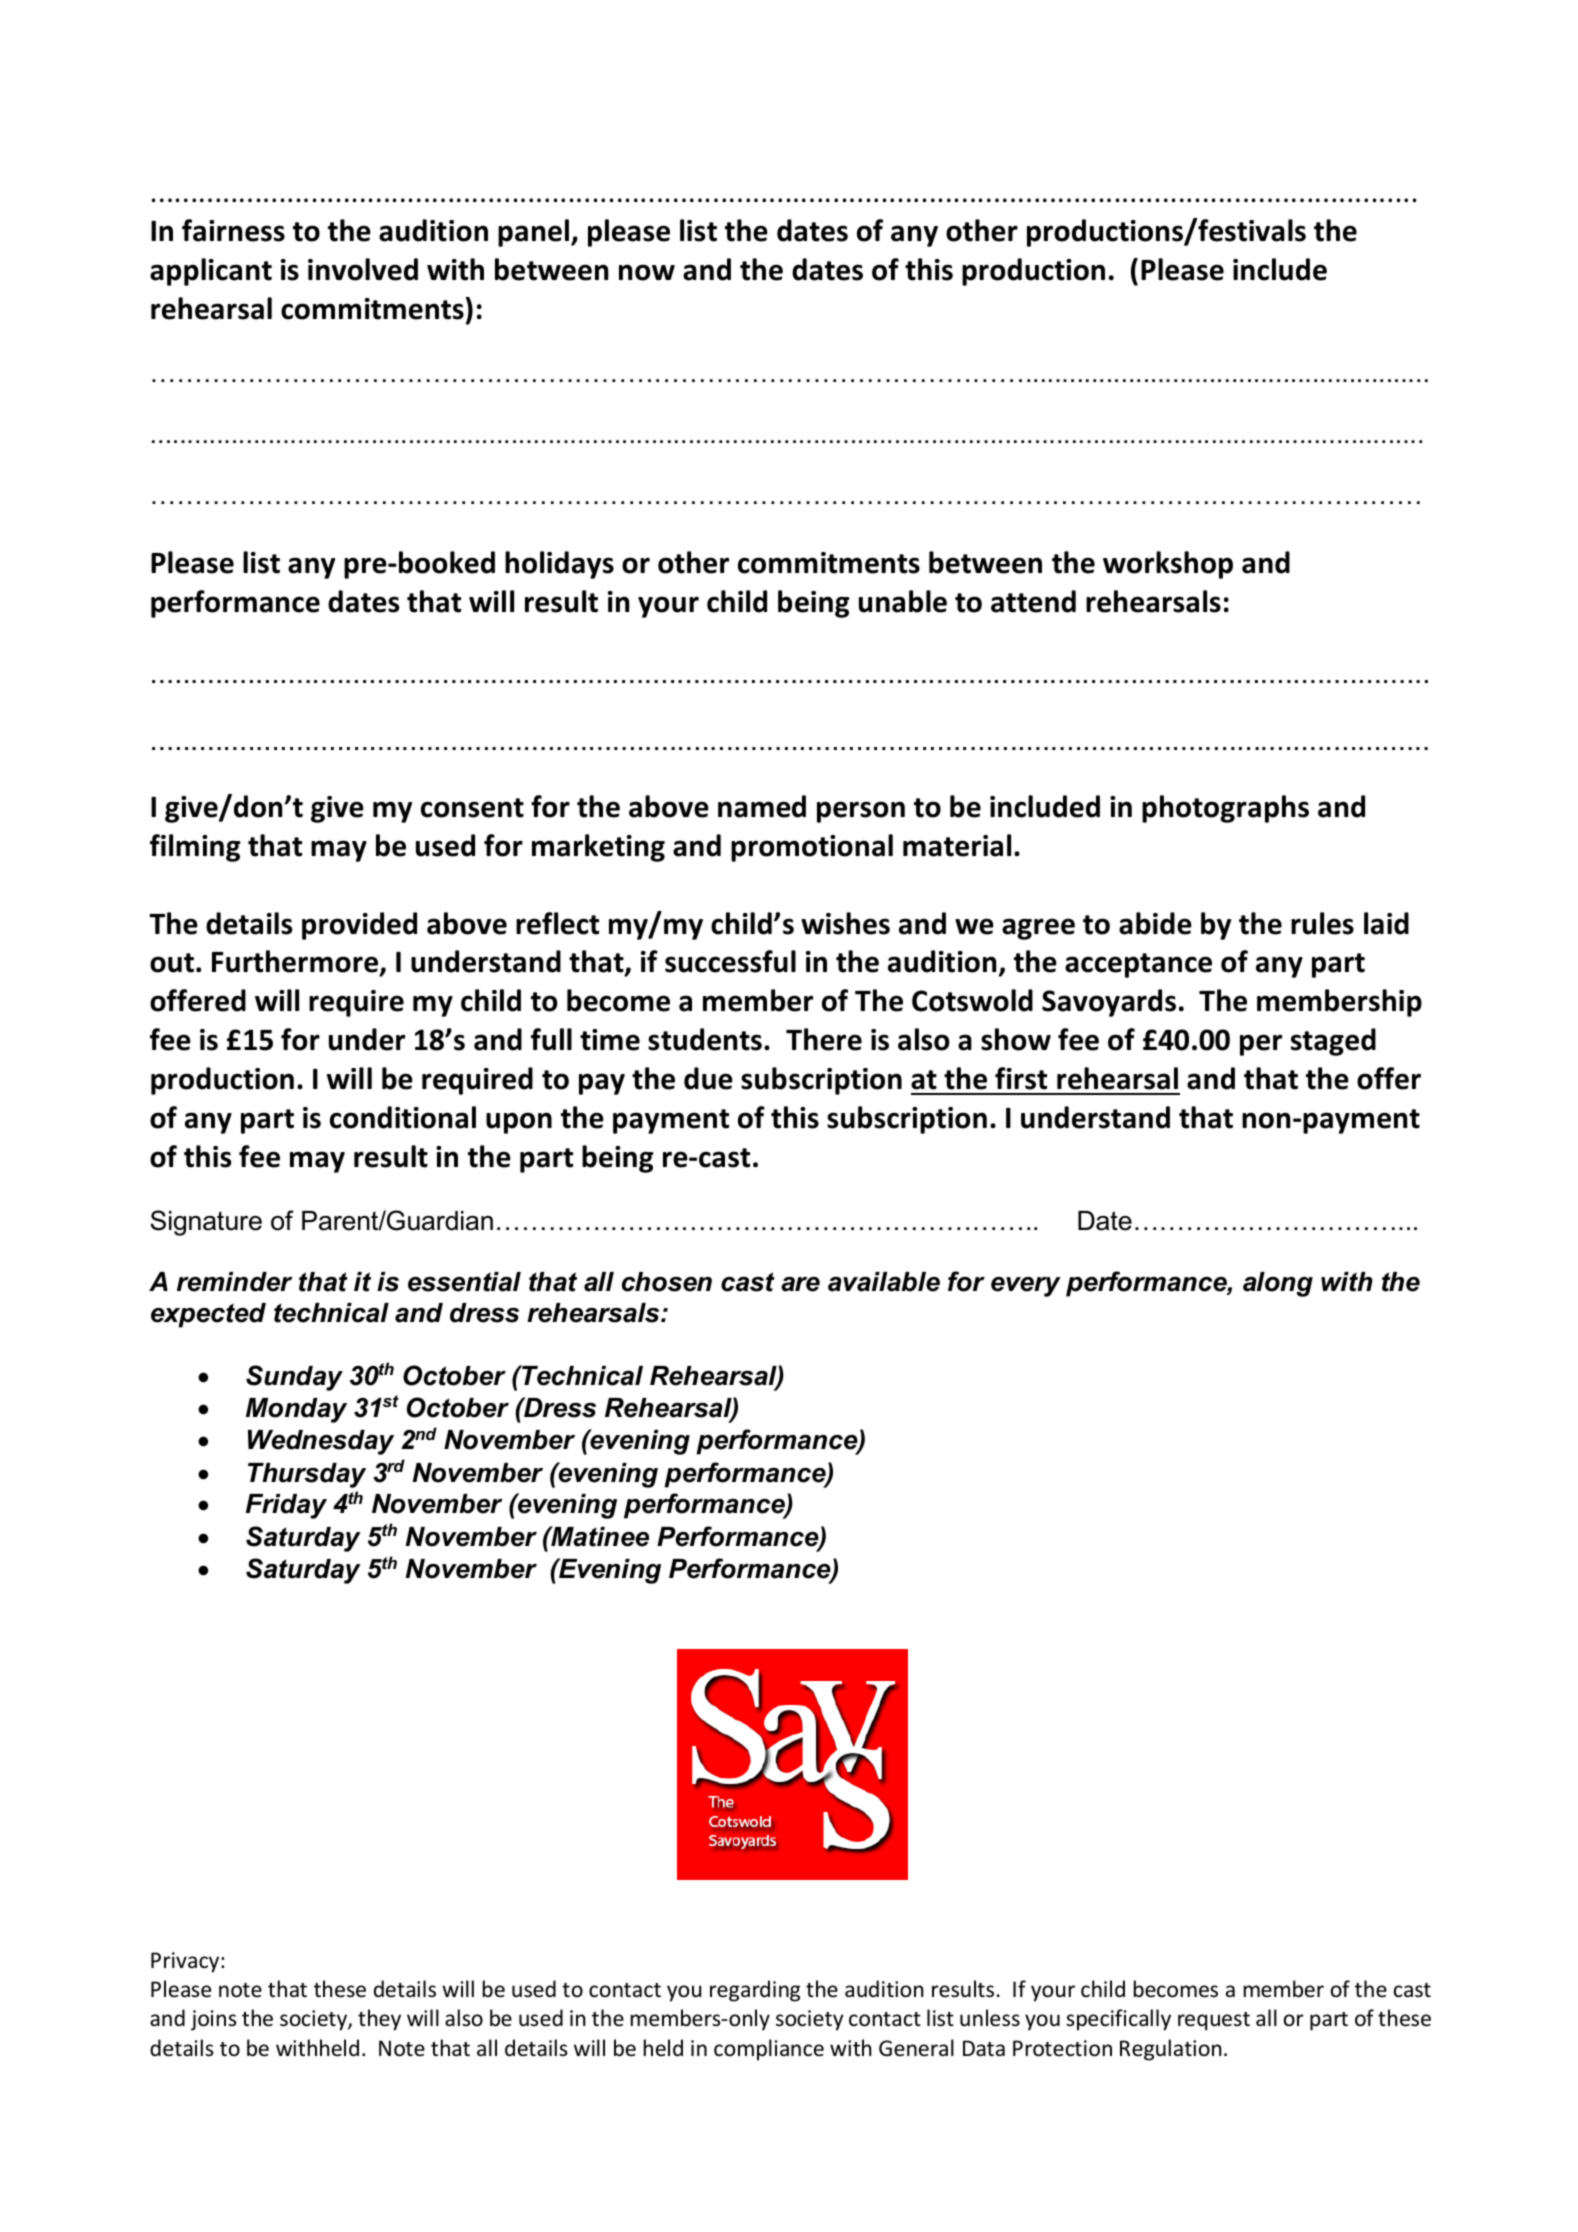  I want to click on available, so click(884, 1282).
